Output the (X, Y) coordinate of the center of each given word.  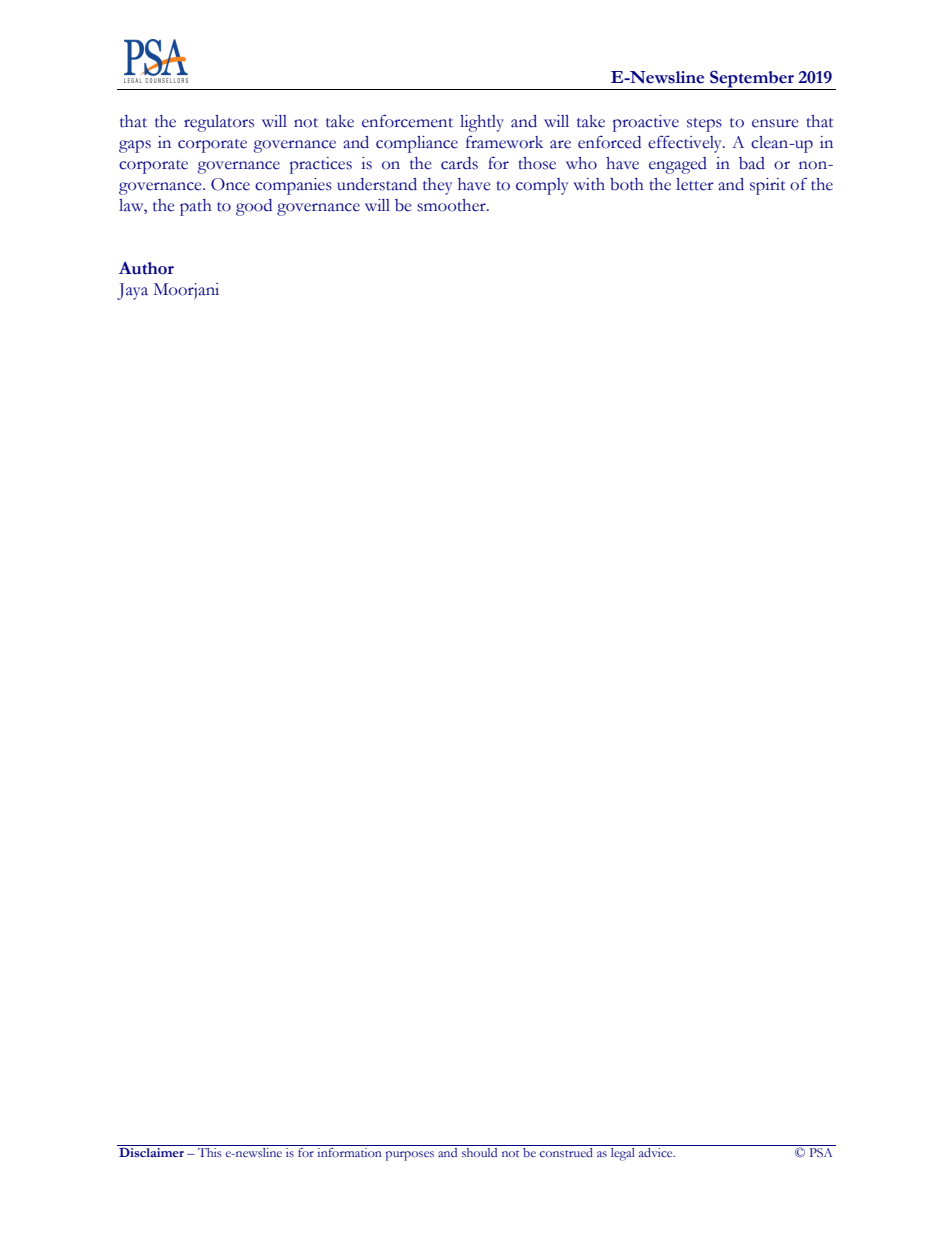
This (210, 1152)
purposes (409, 1156)
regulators (219, 123)
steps (704, 125)
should (479, 1152)
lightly (482, 123)
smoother (452, 205)
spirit (768, 186)
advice (657, 1152)
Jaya (132, 291)
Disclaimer (151, 1152)
